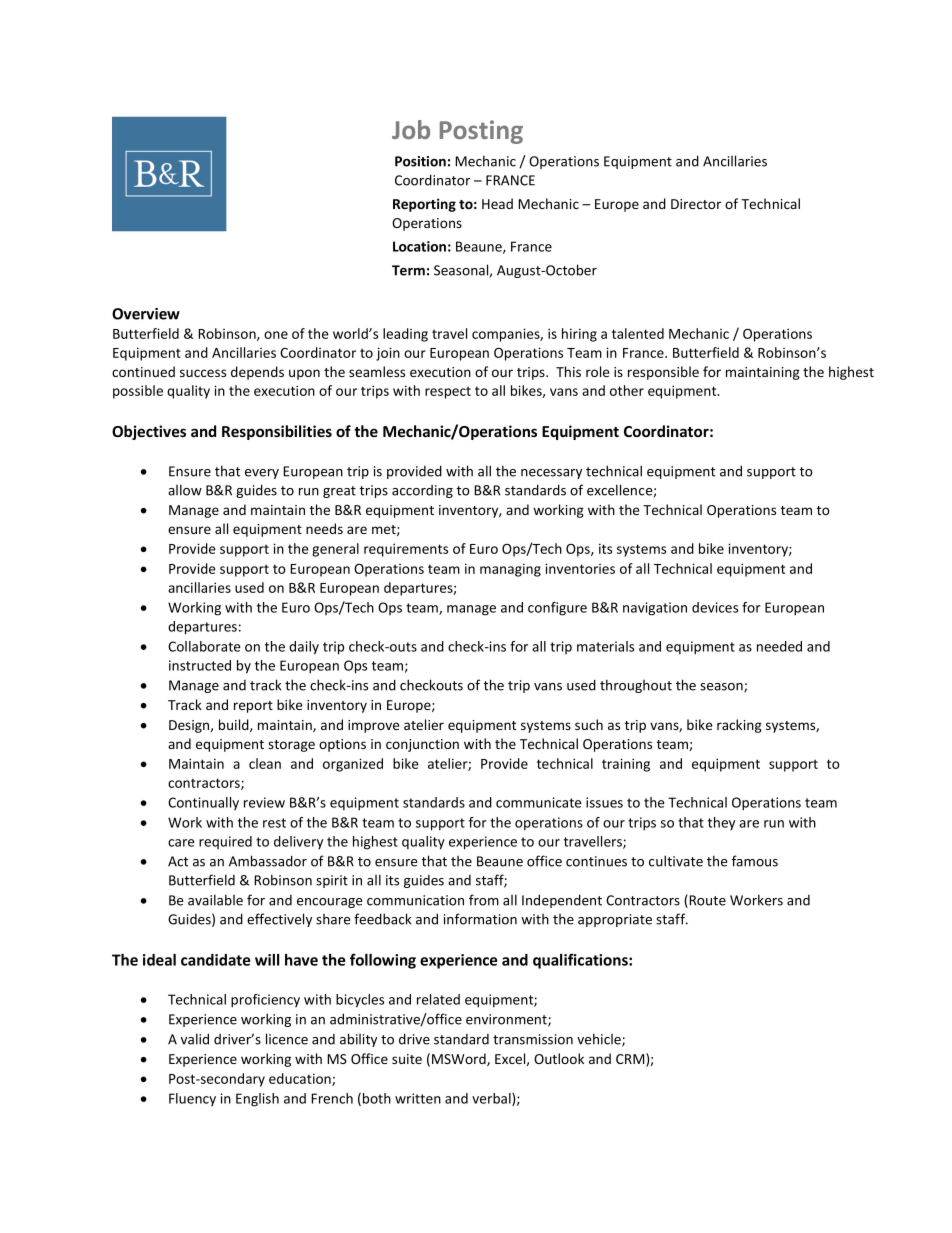 The image size is (952, 1233). What do you see at coordinates (492, 1099) in the page?
I see `verbal` at bounding box center [492, 1099].
